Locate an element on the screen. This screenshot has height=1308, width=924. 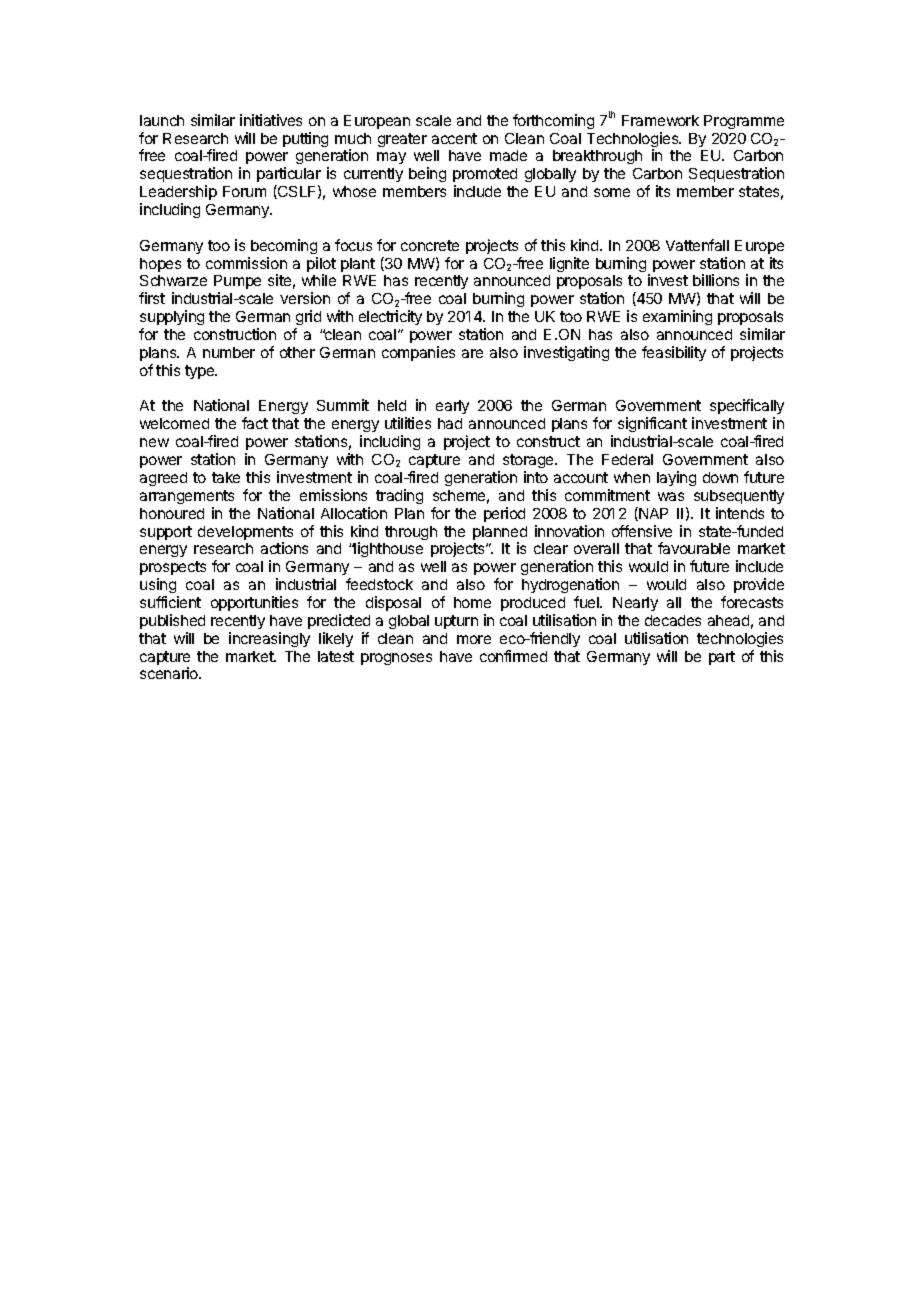
period is located at coordinates (504, 514).
